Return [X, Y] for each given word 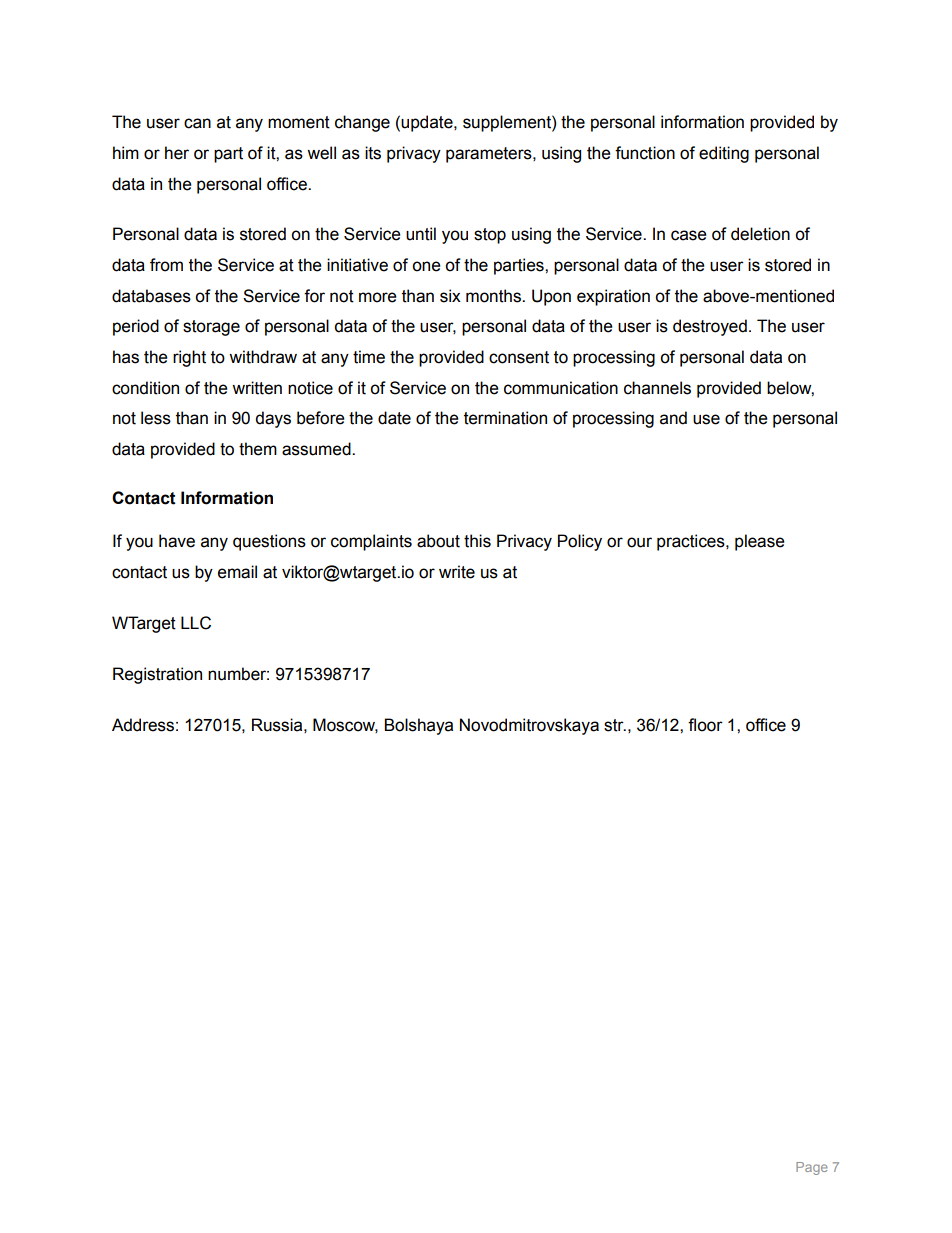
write [457, 572]
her [177, 153]
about [438, 541]
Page [812, 1168]
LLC [196, 623]
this [477, 541]
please [760, 542]
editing [724, 154]
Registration [157, 675]
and [673, 418]
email [237, 572]
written [257, 388]
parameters [490, 155]
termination [505, 418]
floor [705, 725]
